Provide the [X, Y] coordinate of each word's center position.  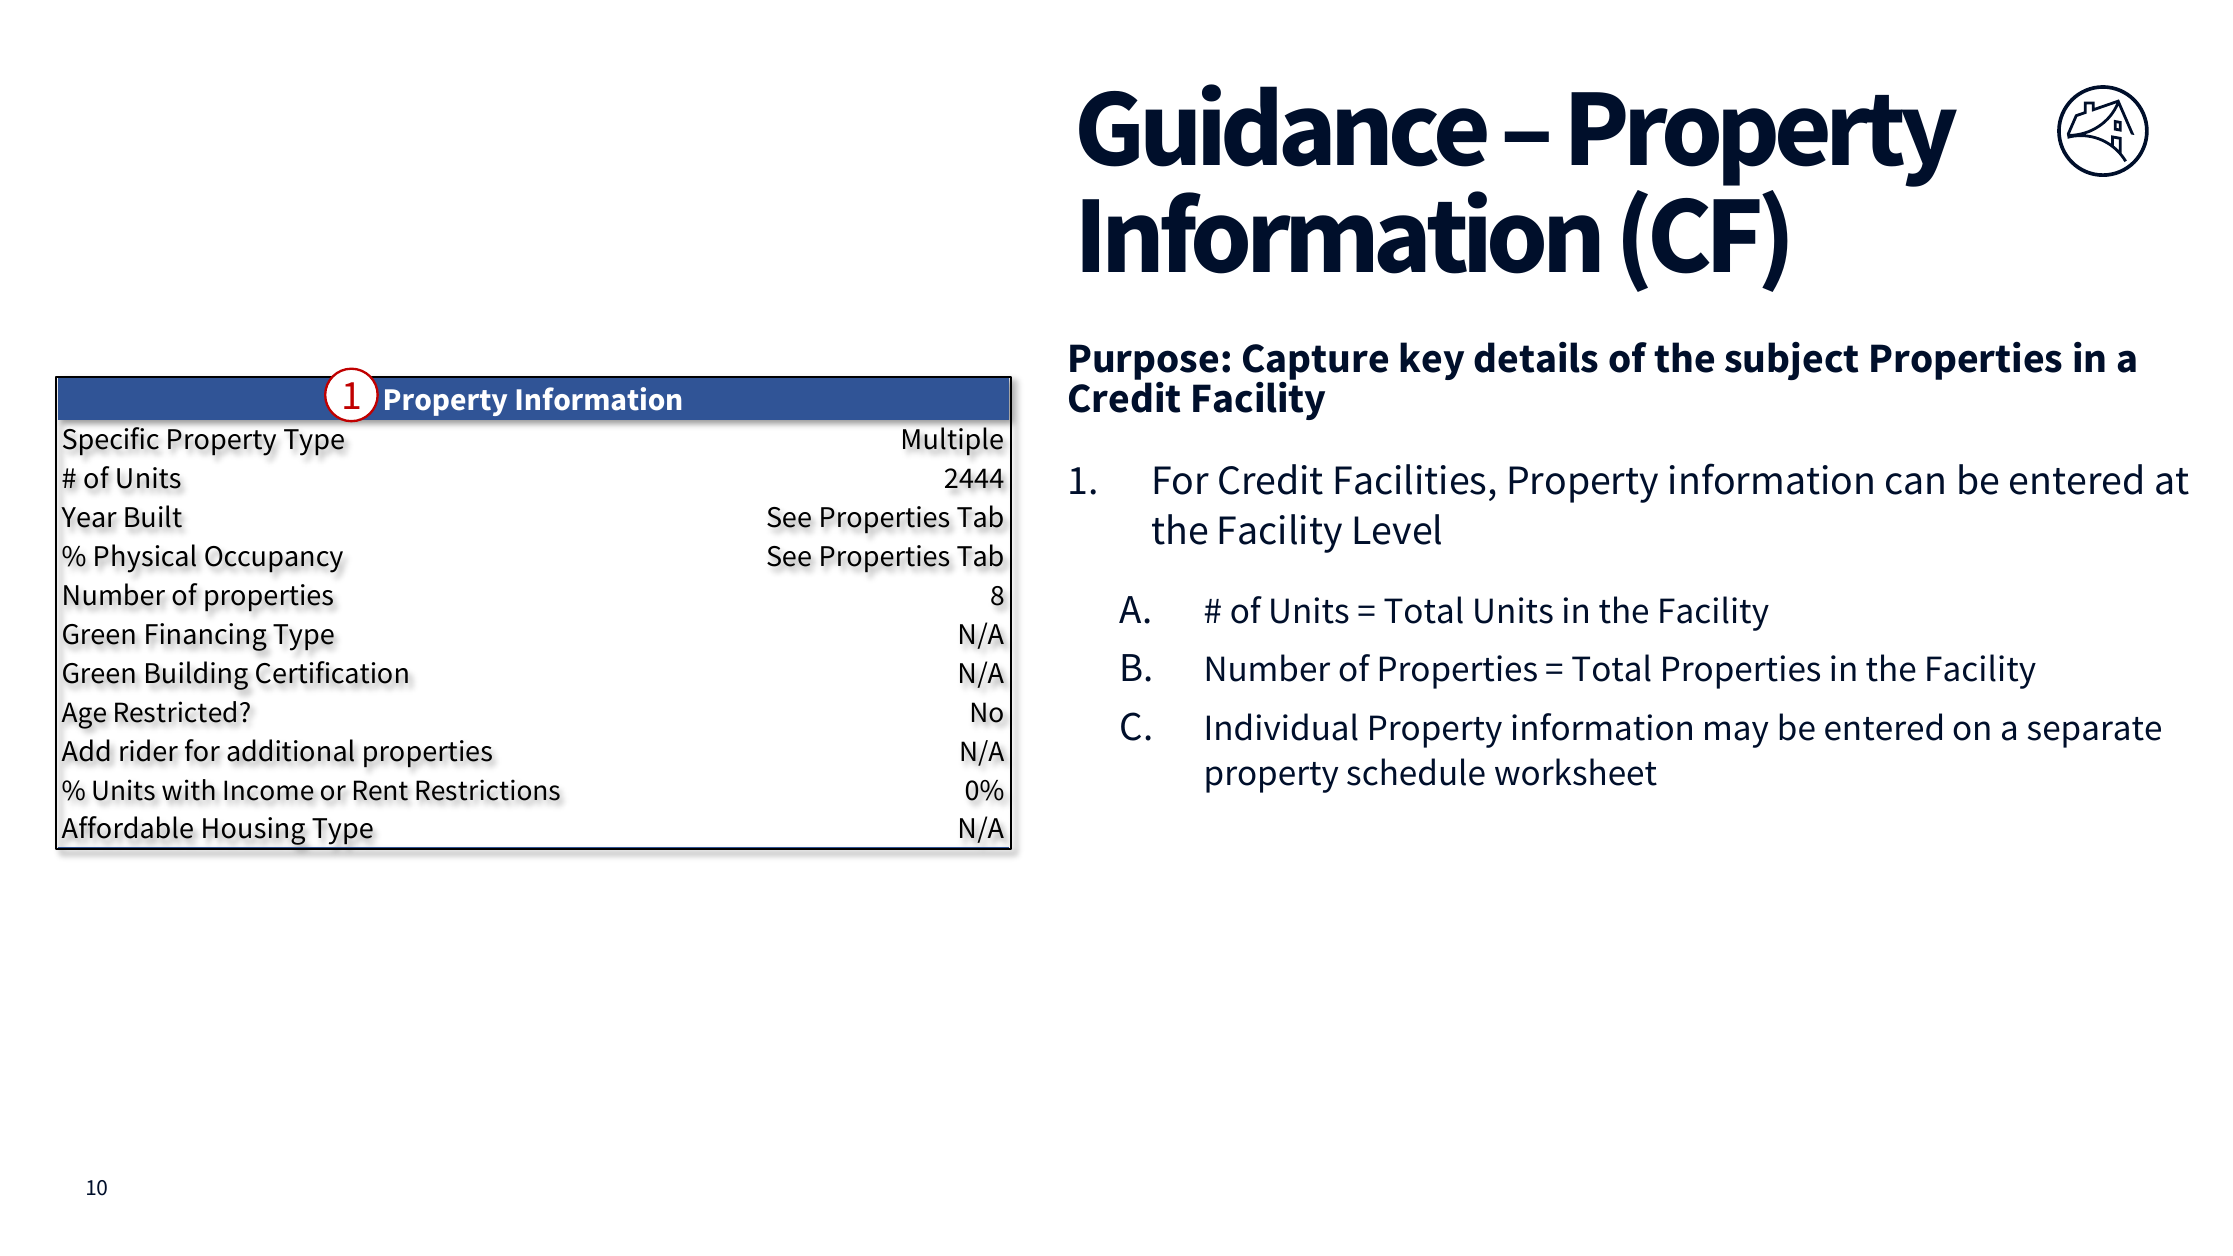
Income [269, 790]
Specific [111, 441]
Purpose [1144, 363]
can [1915, 484]
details [1536, 357]
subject [1791, 361]
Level [1397, 529]
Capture [1315, 363]
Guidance [1283, 125]
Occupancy [274, 559]
